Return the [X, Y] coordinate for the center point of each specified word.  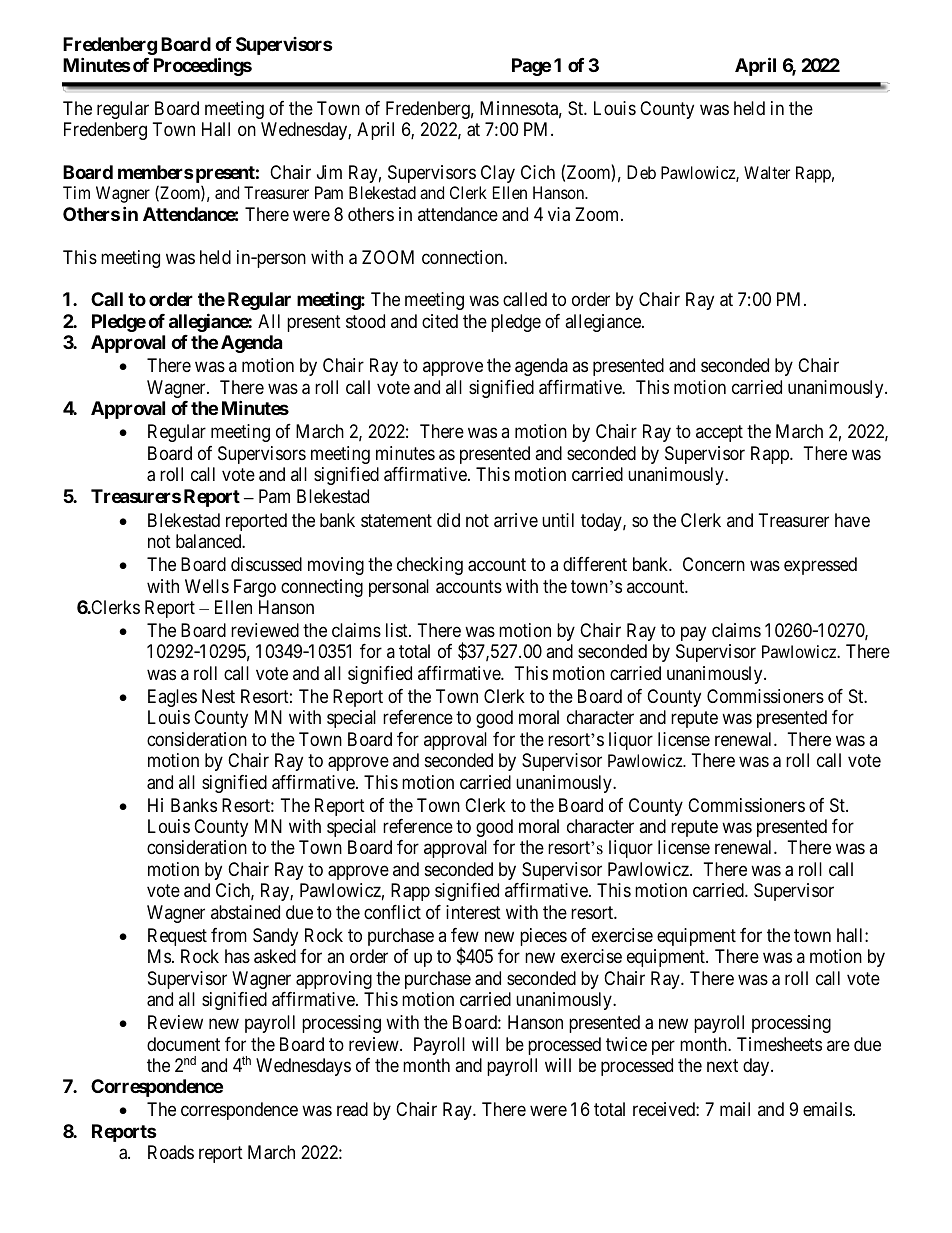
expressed [820, 566]
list [398, 630]
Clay [498, 174]
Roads [171, 1152]
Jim [329, 172]
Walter [767, 172]
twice [626, 1044]
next [722, 1065]
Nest [218, 696]
